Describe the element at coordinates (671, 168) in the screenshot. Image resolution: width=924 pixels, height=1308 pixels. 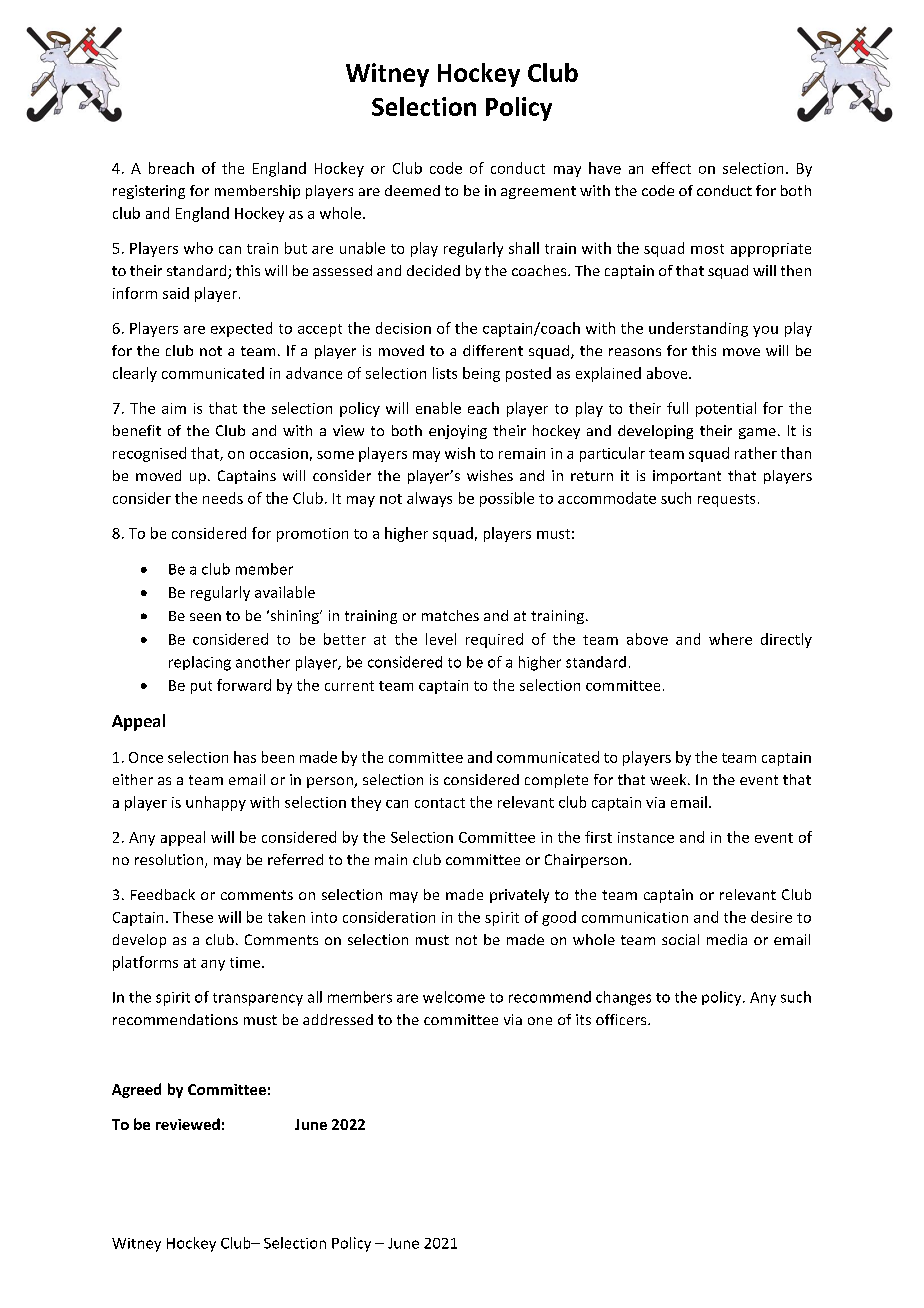
I see `effect` at that location.
